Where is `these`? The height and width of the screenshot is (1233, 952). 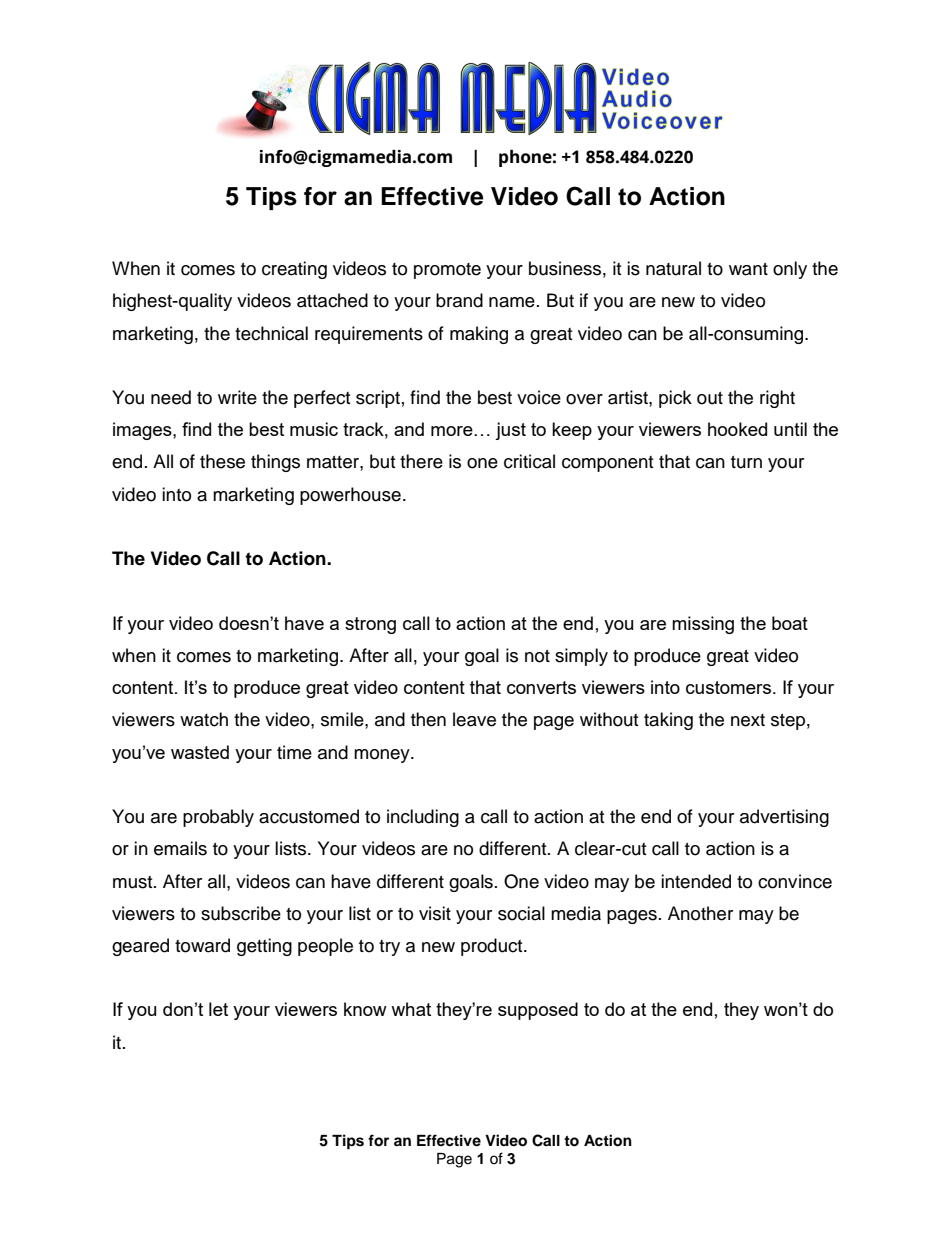 these is located at coordinates (222, 461).
